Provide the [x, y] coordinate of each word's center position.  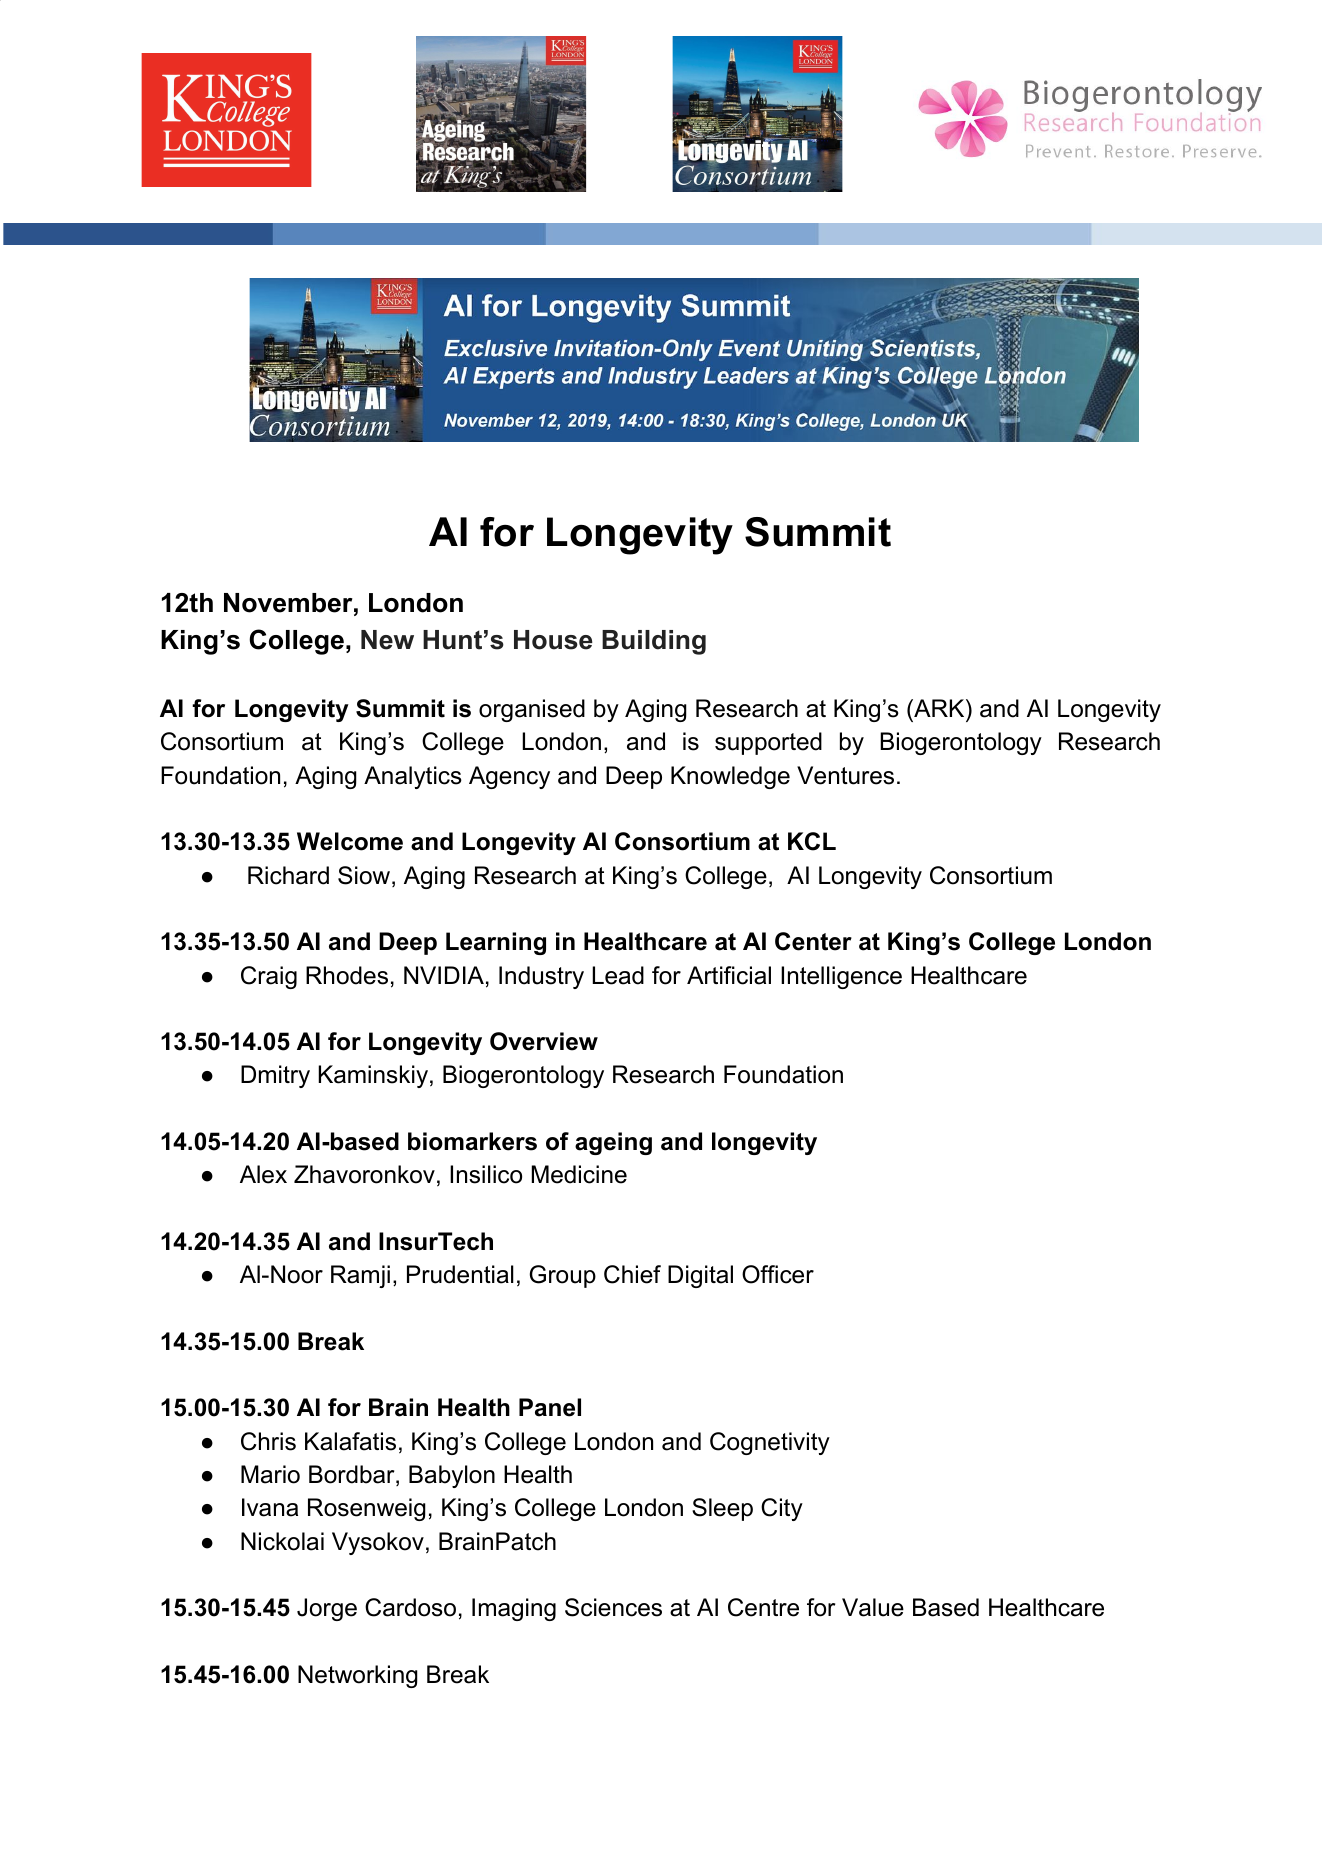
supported [768, 743]
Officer [778, 1274]
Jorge [327, 1609]
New [387, 640]
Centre [763, 1607]
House [553, 640]
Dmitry [275, 1076]
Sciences [613, 1607]
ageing [613, 1143]
